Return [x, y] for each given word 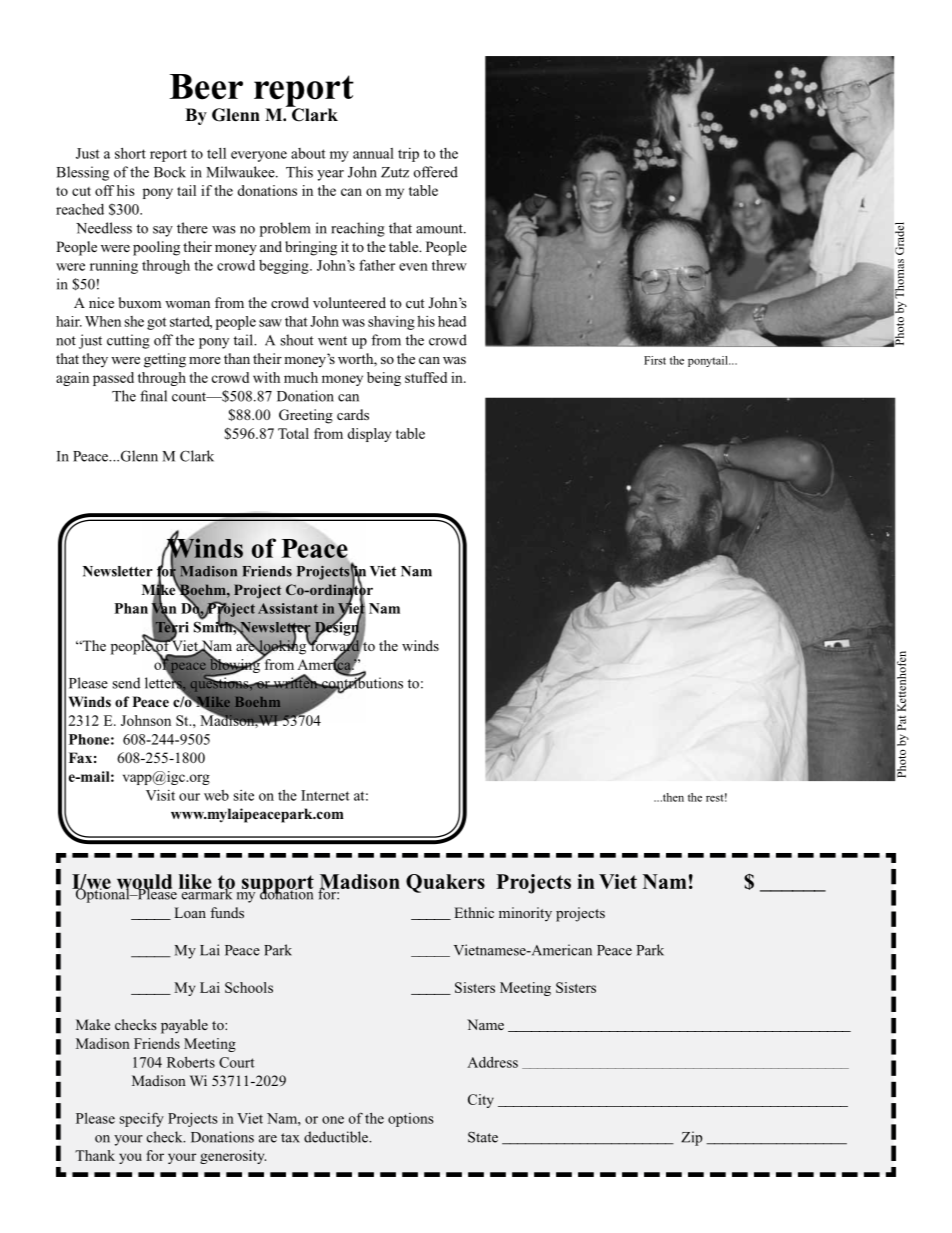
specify [142, 1119]
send [127, 683]
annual [373, 153]
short [130, 153]
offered [436, 172]
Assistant [288, 608]
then [672, 797]
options [411, 1120]
